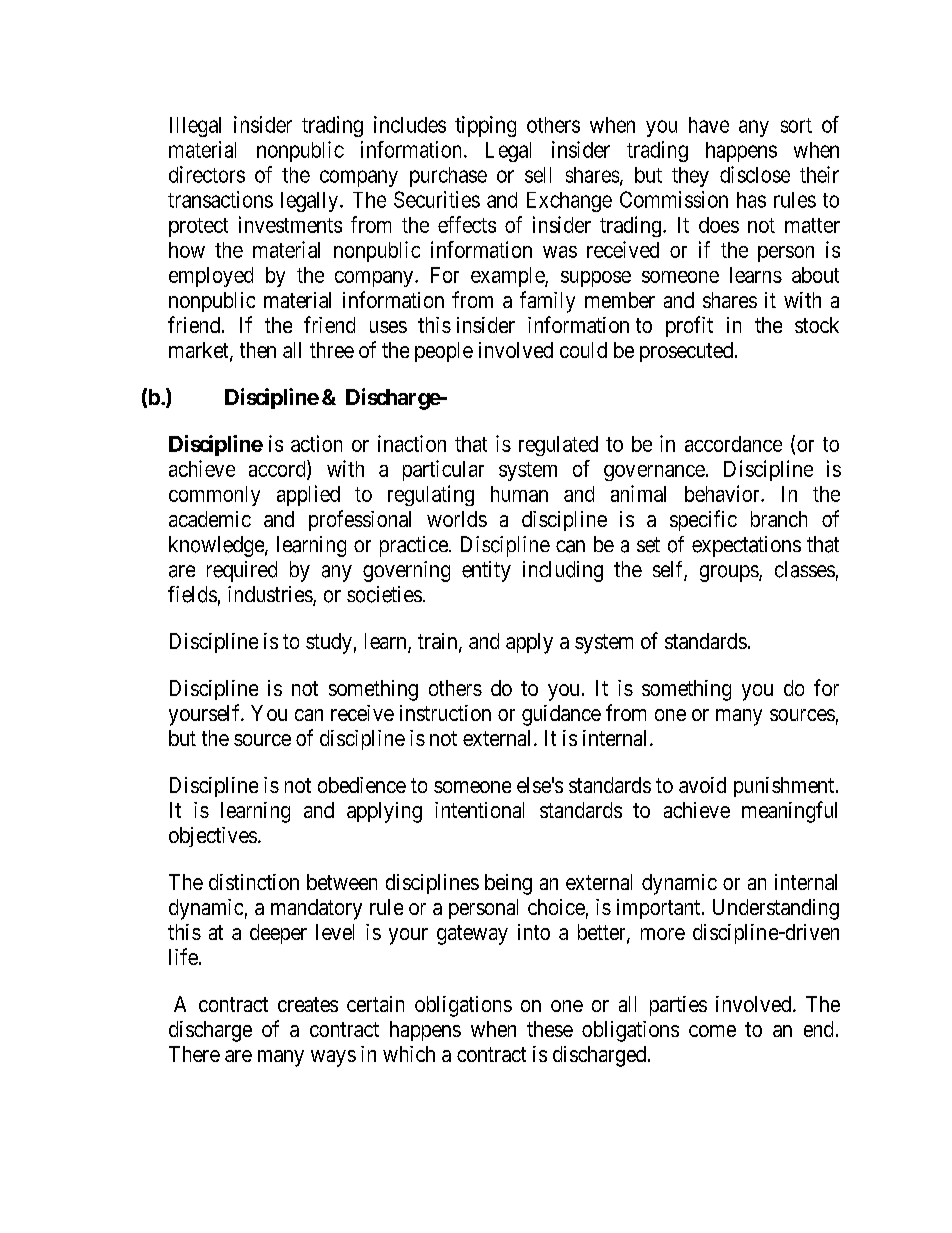  Describe the element at coordinates (445, 713) in the document. I see `instruction` at that location.
